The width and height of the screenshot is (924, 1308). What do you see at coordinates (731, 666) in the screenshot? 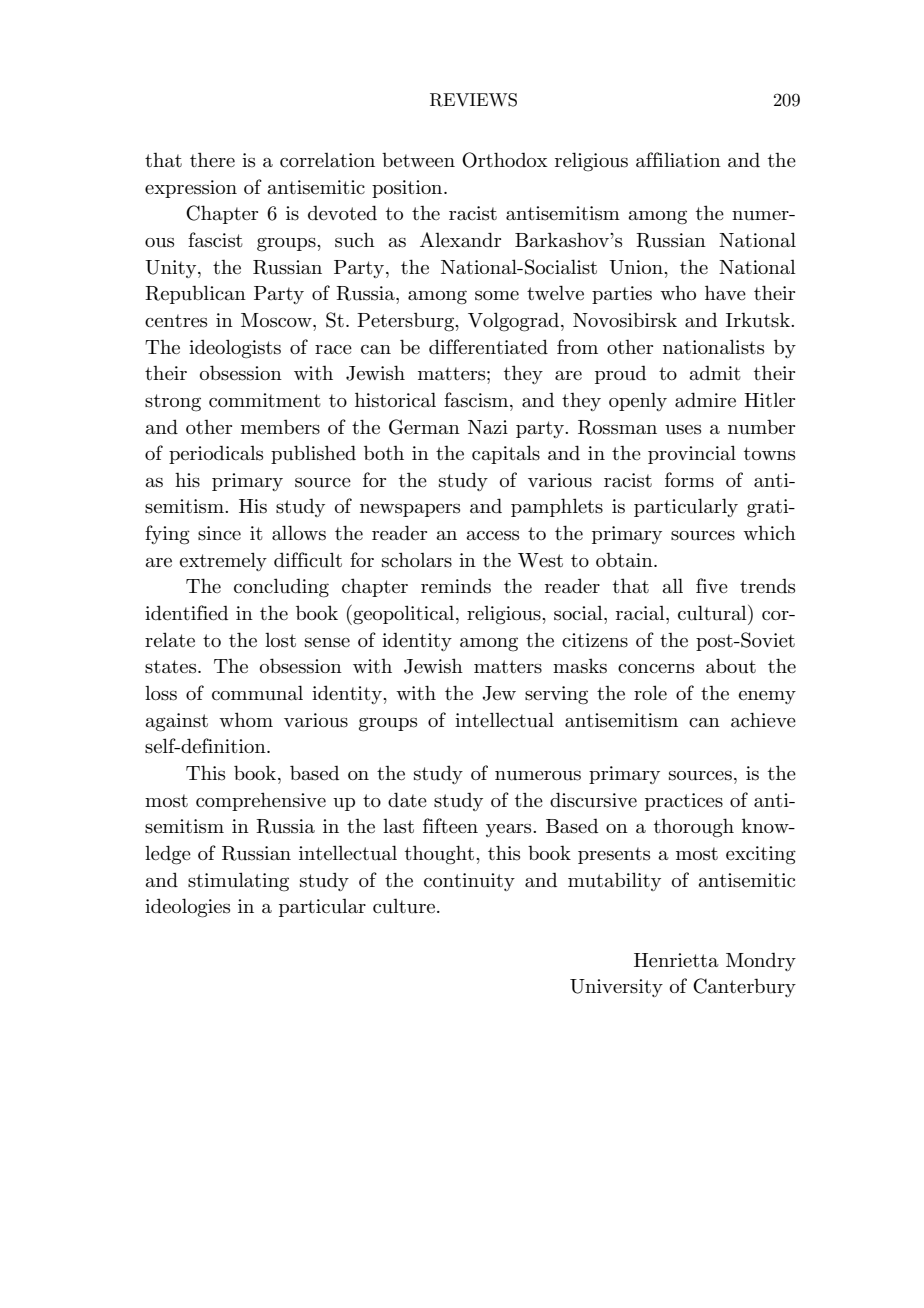
I see `about` at bounding box center [731, 666].
